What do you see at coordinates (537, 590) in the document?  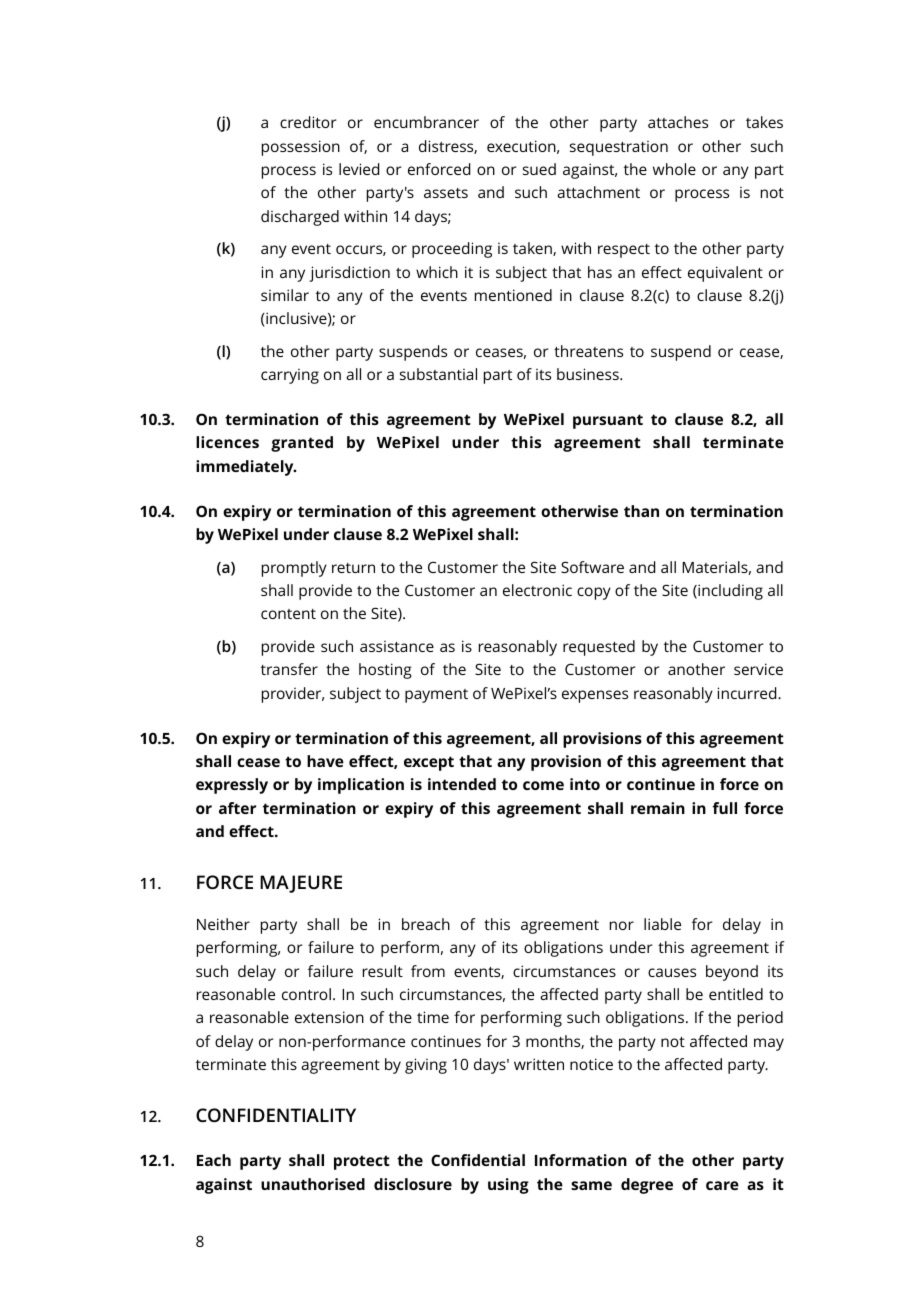 I see `electronic` at bounding box center [537, 590].
